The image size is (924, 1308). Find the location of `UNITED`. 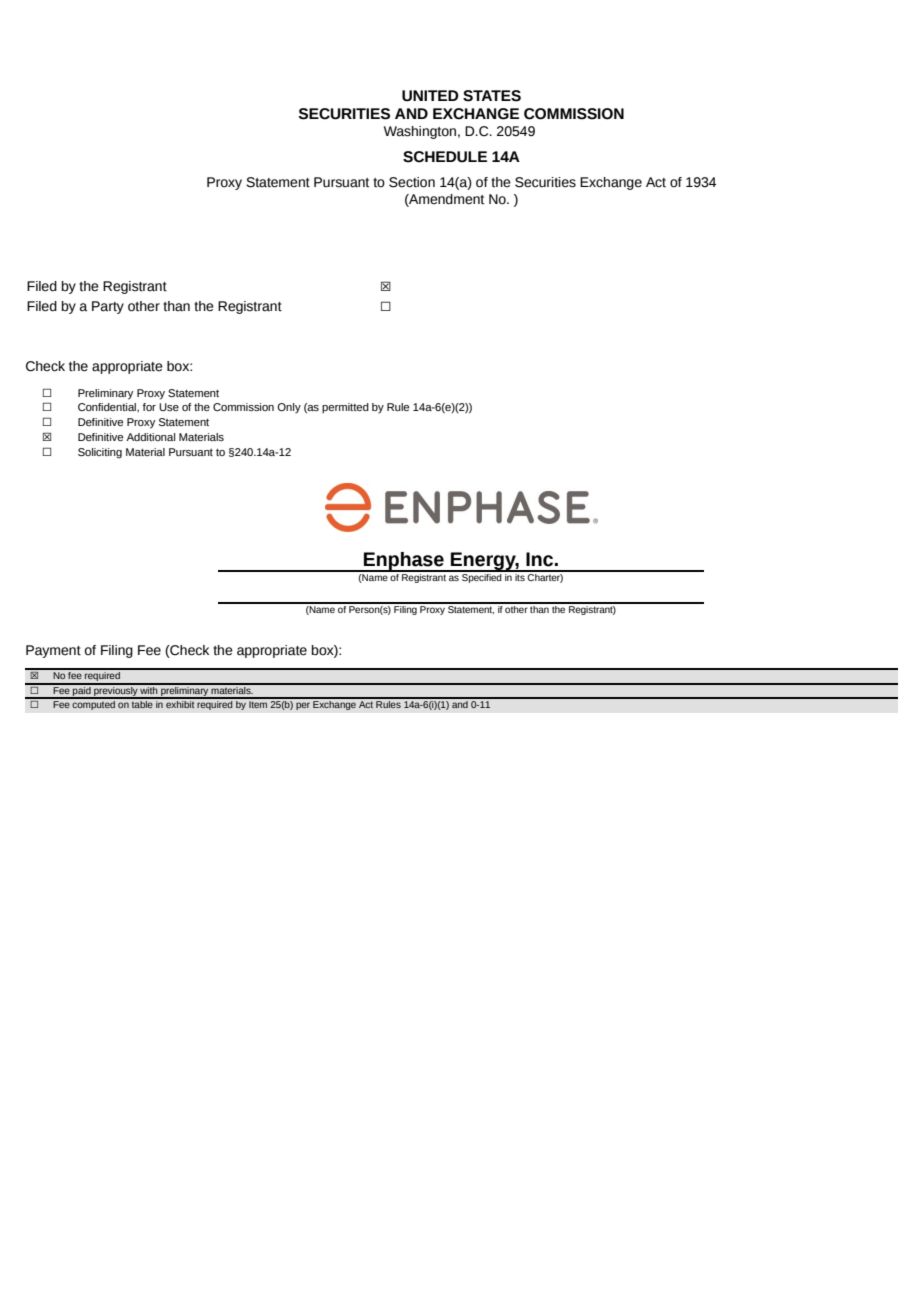

UNITED is located at coordinates (430, 96).
